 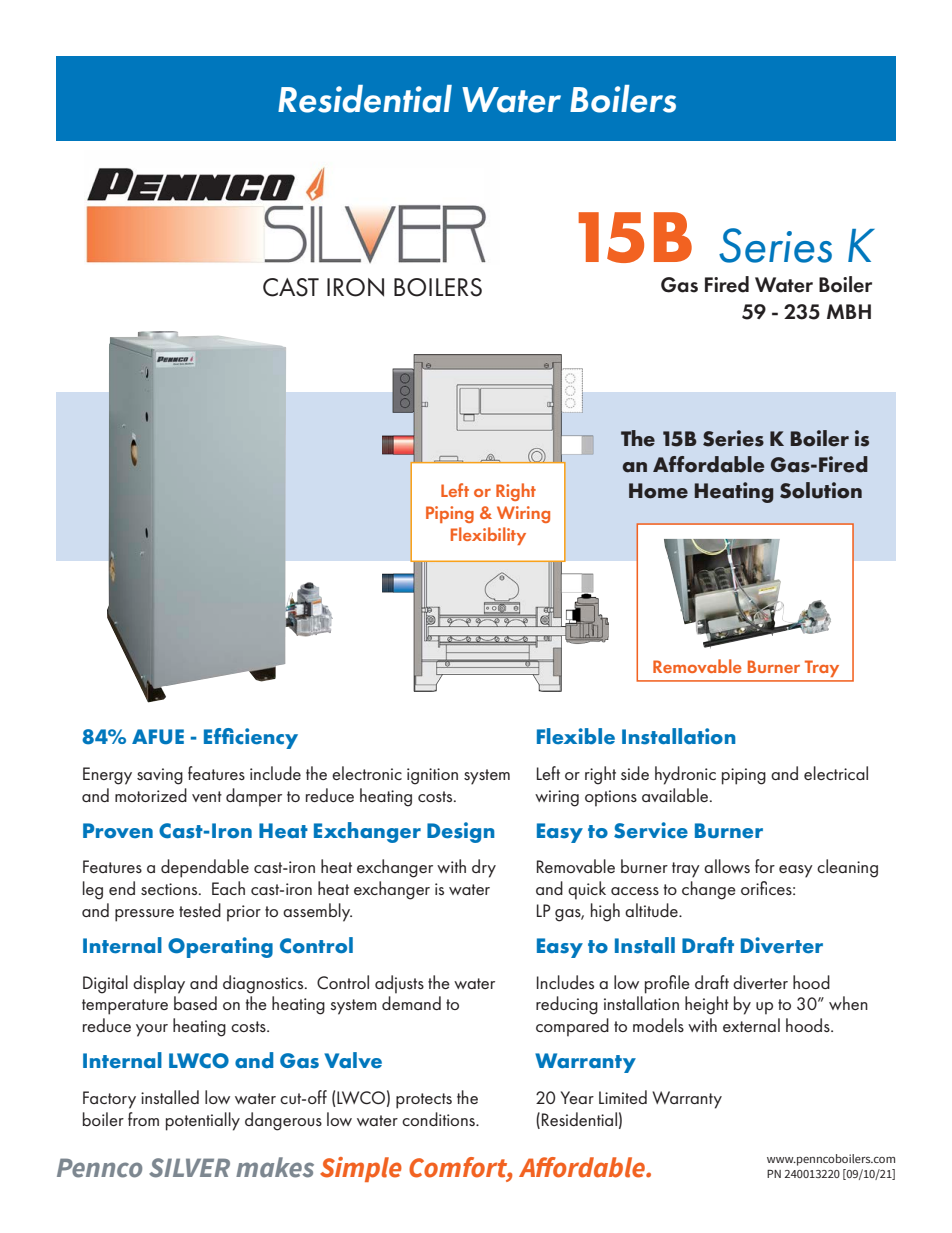 I want to click on Flexibility, so click(x=488, y=536).
